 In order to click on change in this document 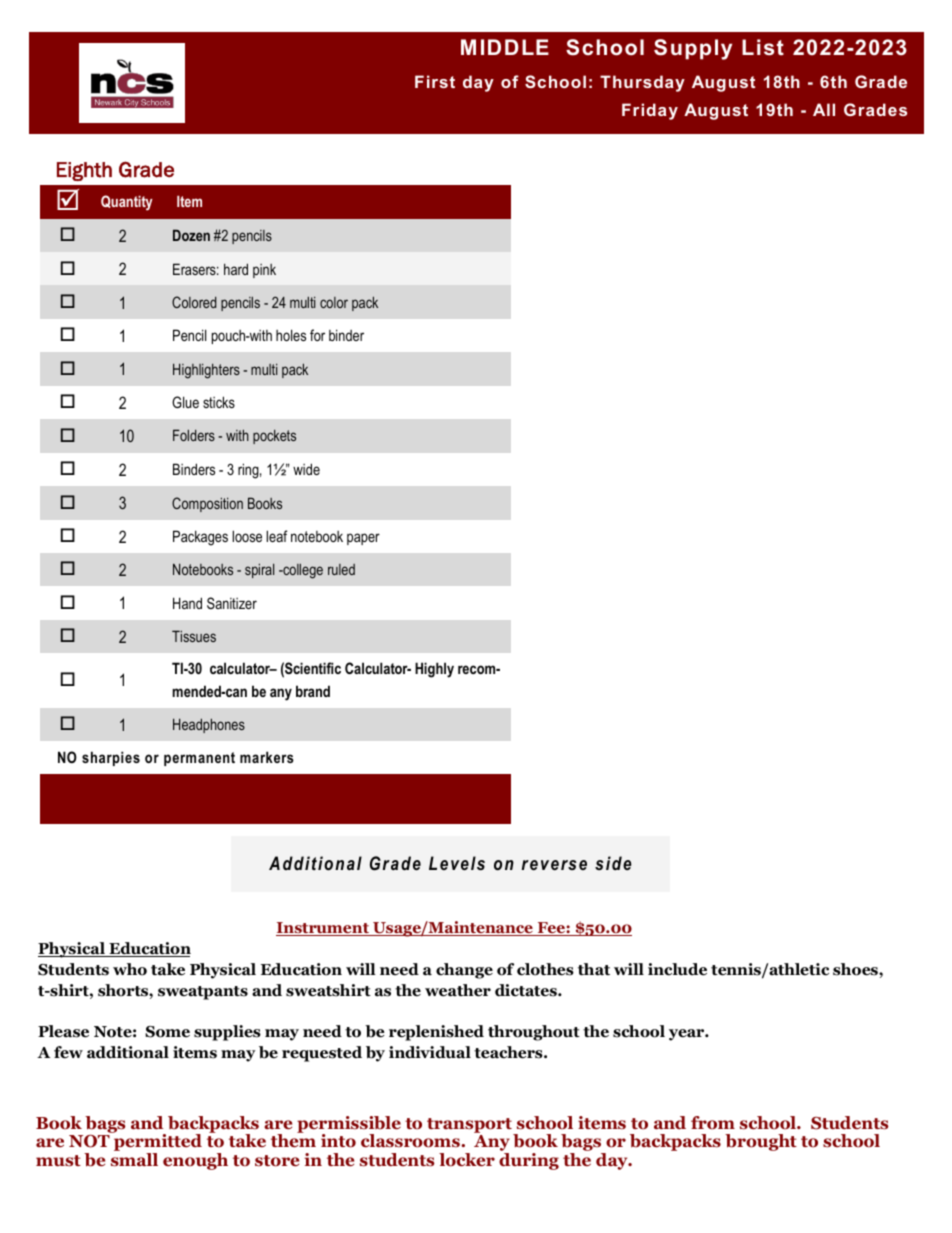, I will do `click(464, 971)`.
